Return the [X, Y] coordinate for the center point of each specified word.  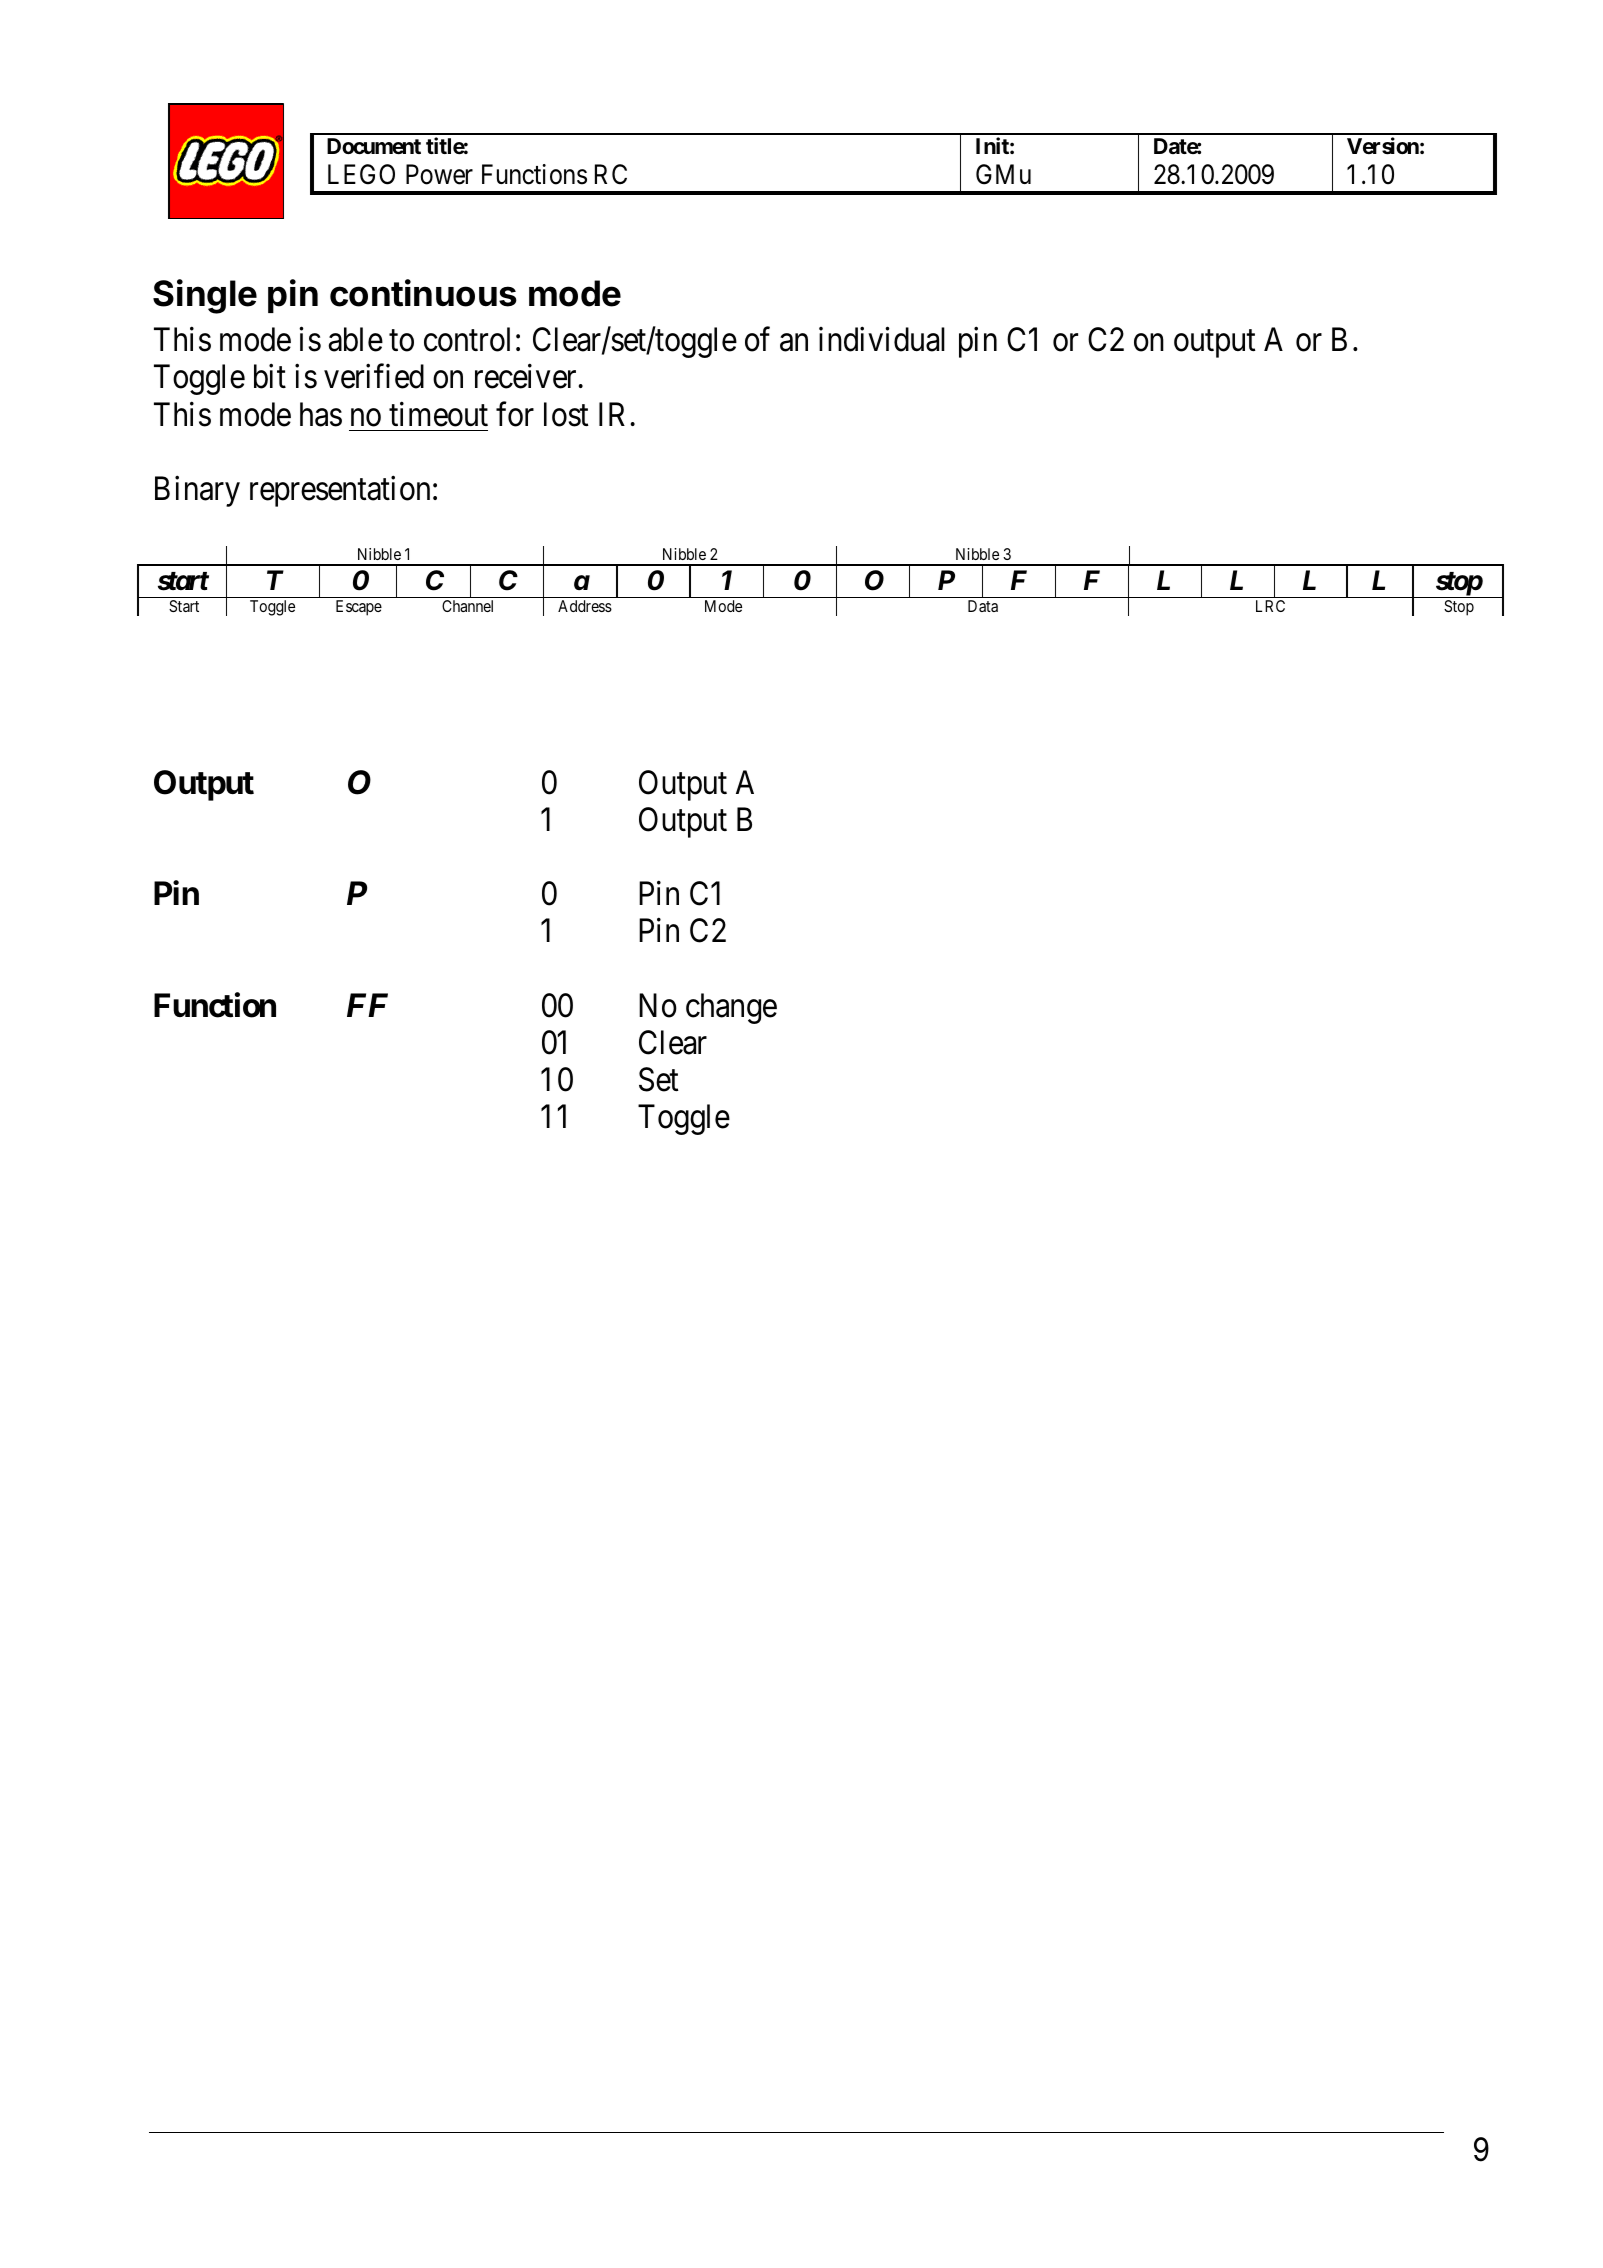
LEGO [361, 174]
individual [882, 339]
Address [585, 606]
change [731, 1008]
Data [983, 606]
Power [439, 174]
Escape [359, 608]
